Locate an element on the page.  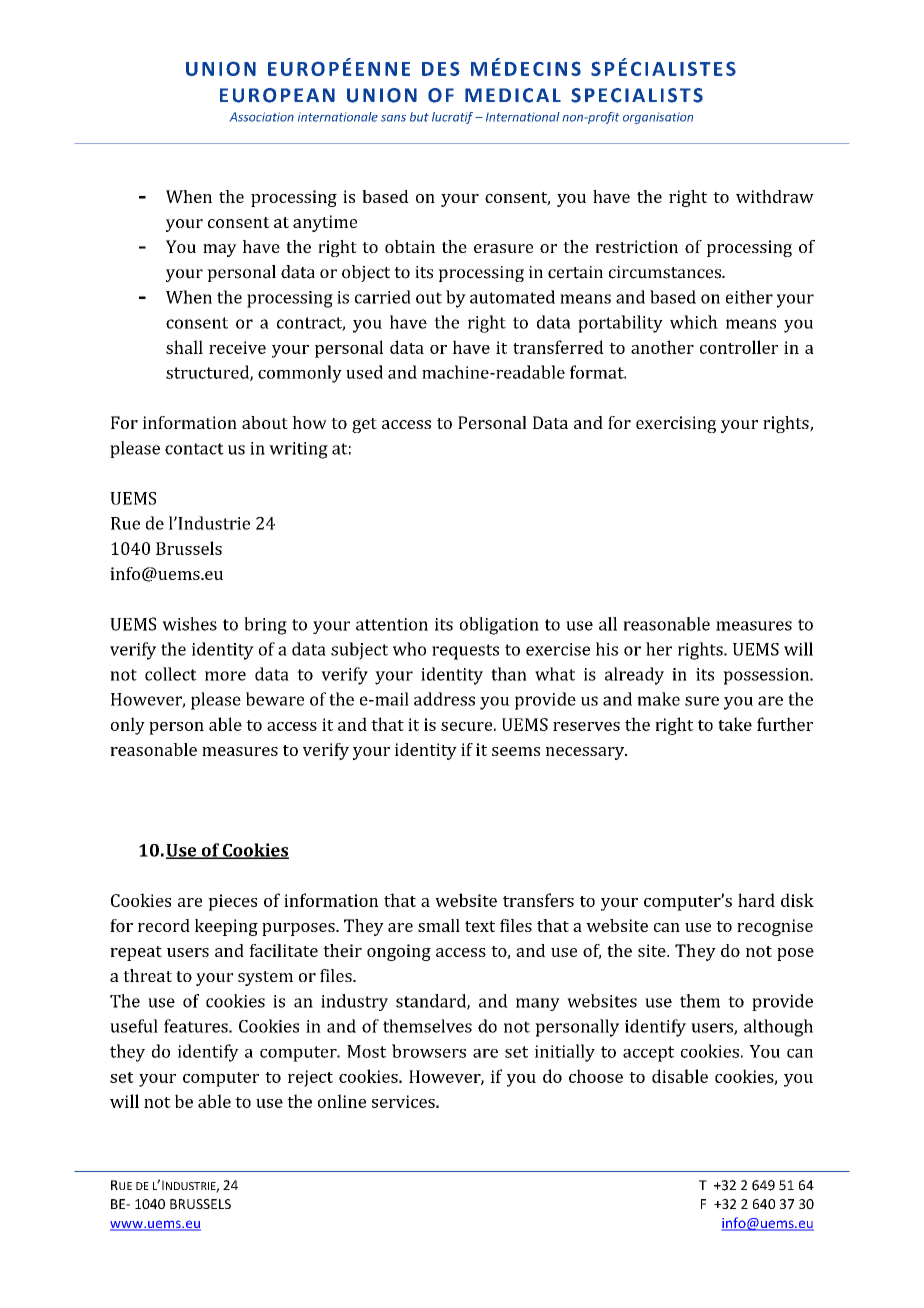
possession is located at coordinates (767, 676).
